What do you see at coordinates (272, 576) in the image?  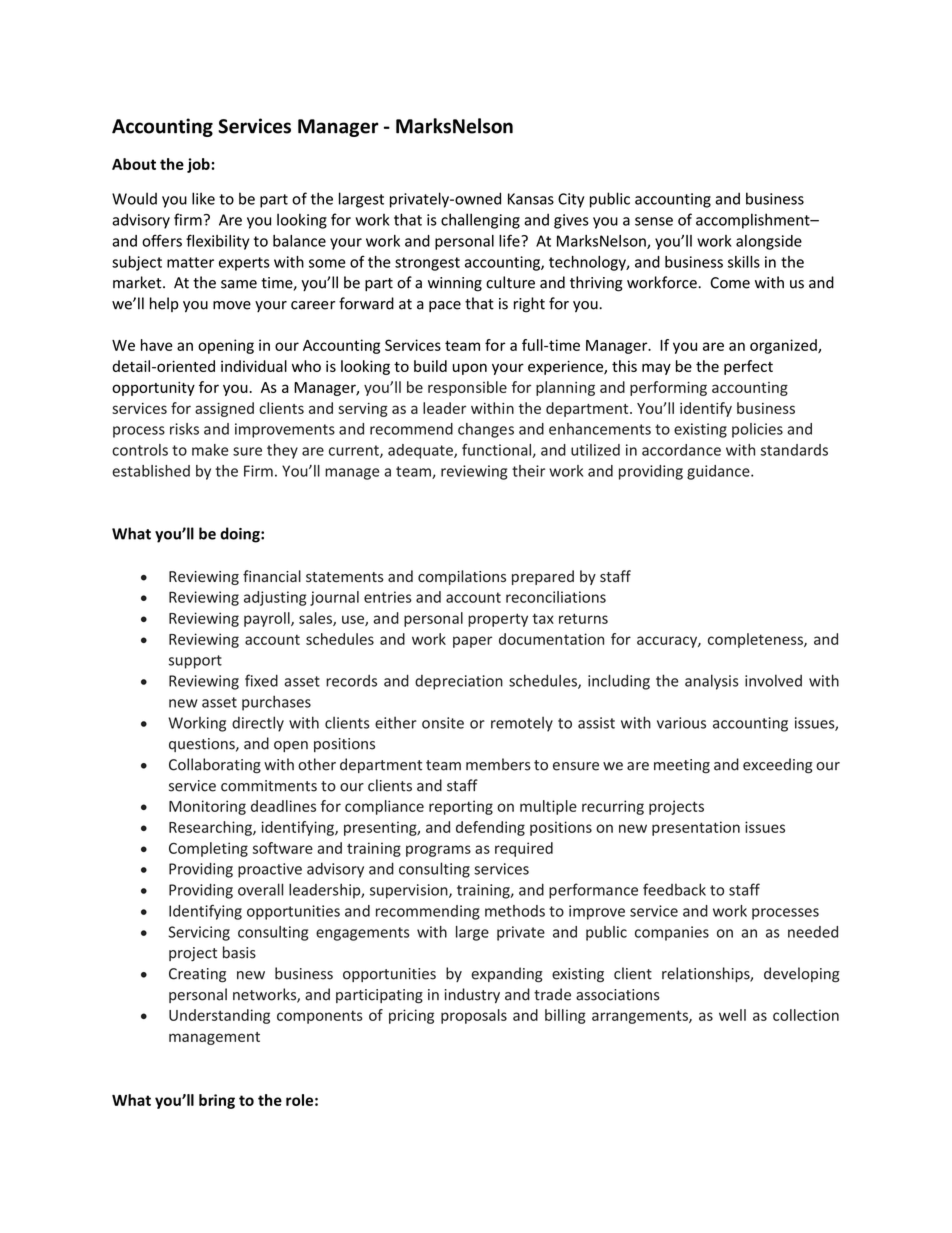 I see `financial` at bounding box center [272, 576].
